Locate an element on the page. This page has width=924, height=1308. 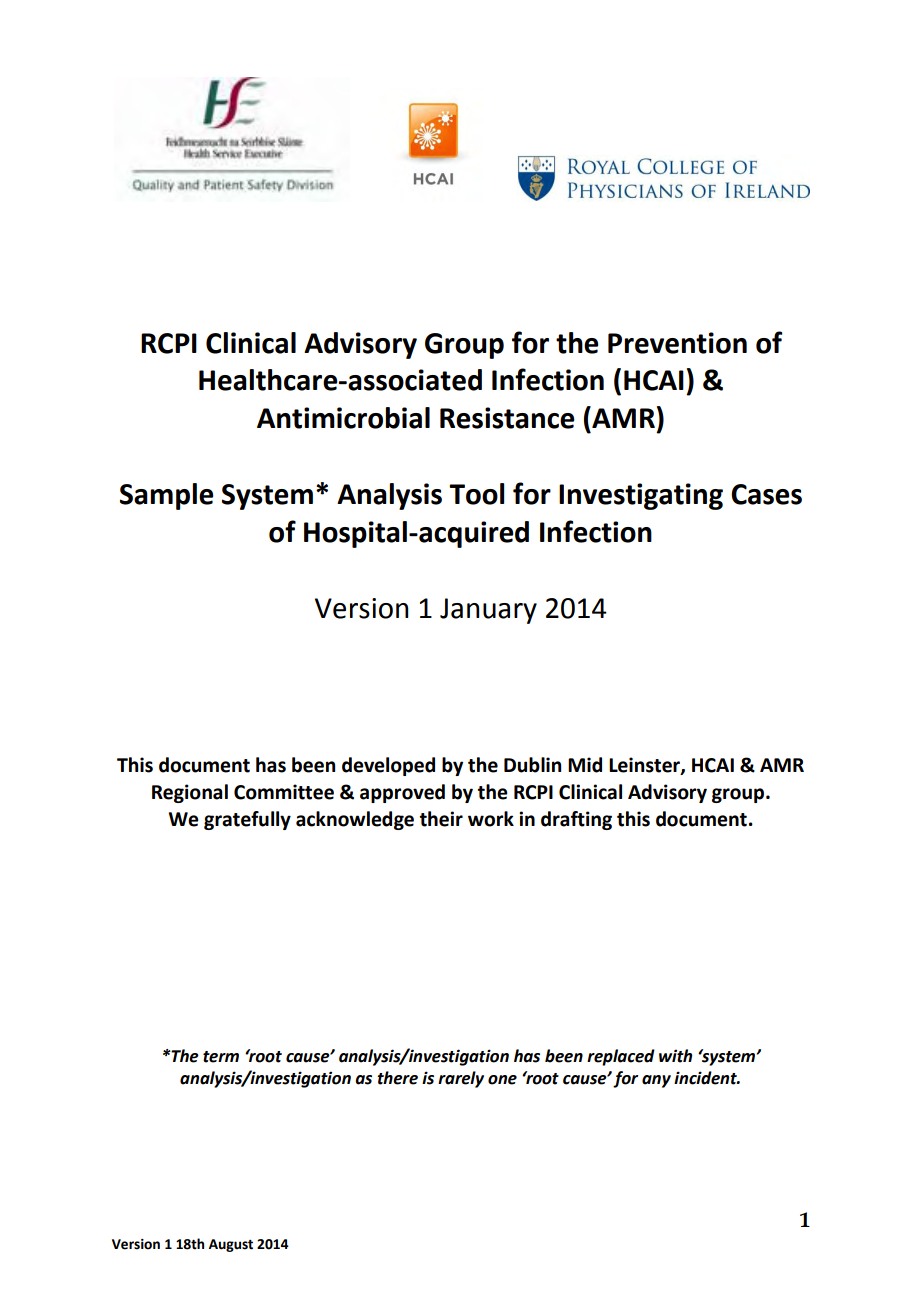
gratefully is located at coordinates (247, 820).
